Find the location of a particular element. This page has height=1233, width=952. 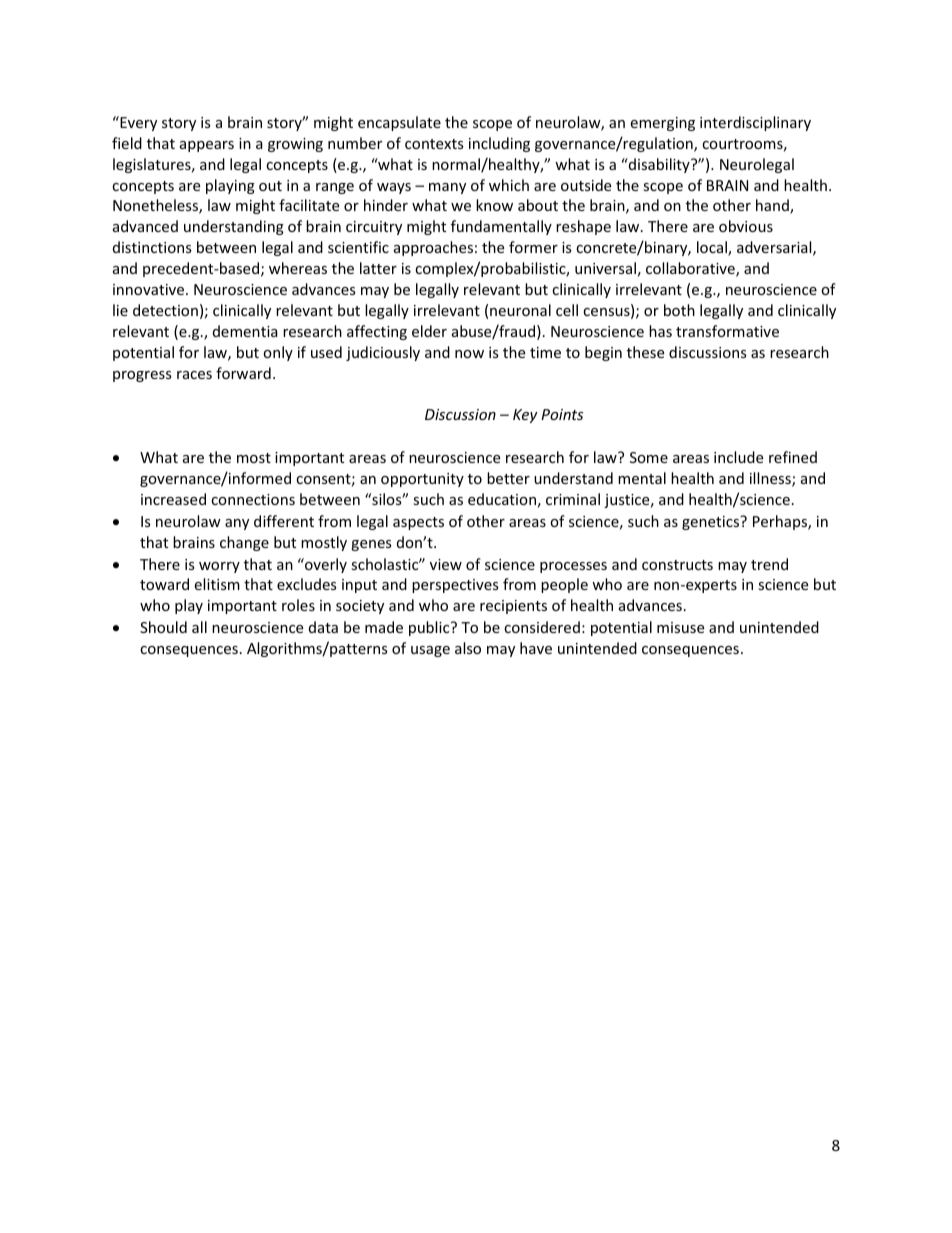

latter is located at coordinates (378, 268).
